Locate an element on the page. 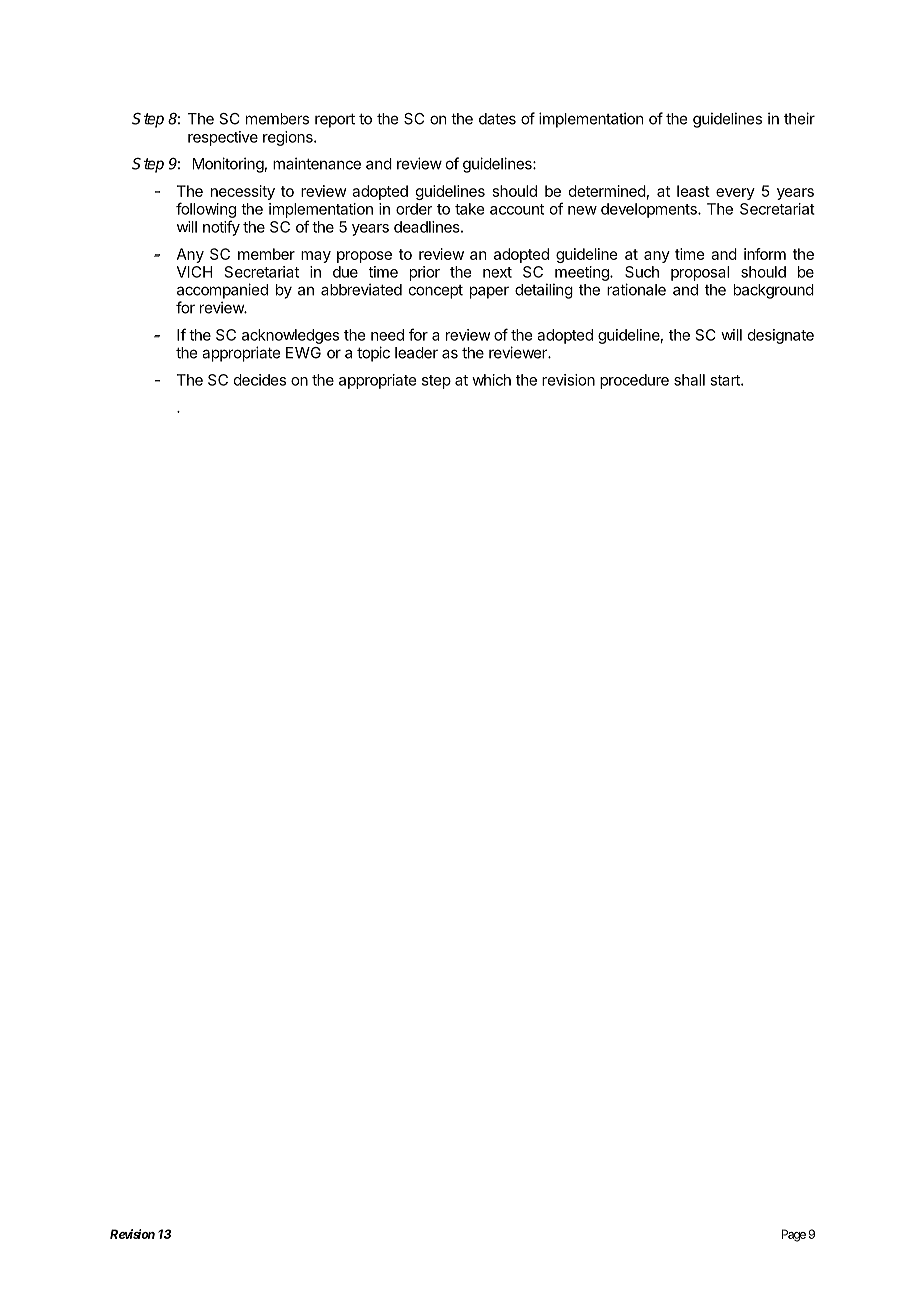 The width and height of the page is (924, 1308). decides is located at coordinates (260, 380).
